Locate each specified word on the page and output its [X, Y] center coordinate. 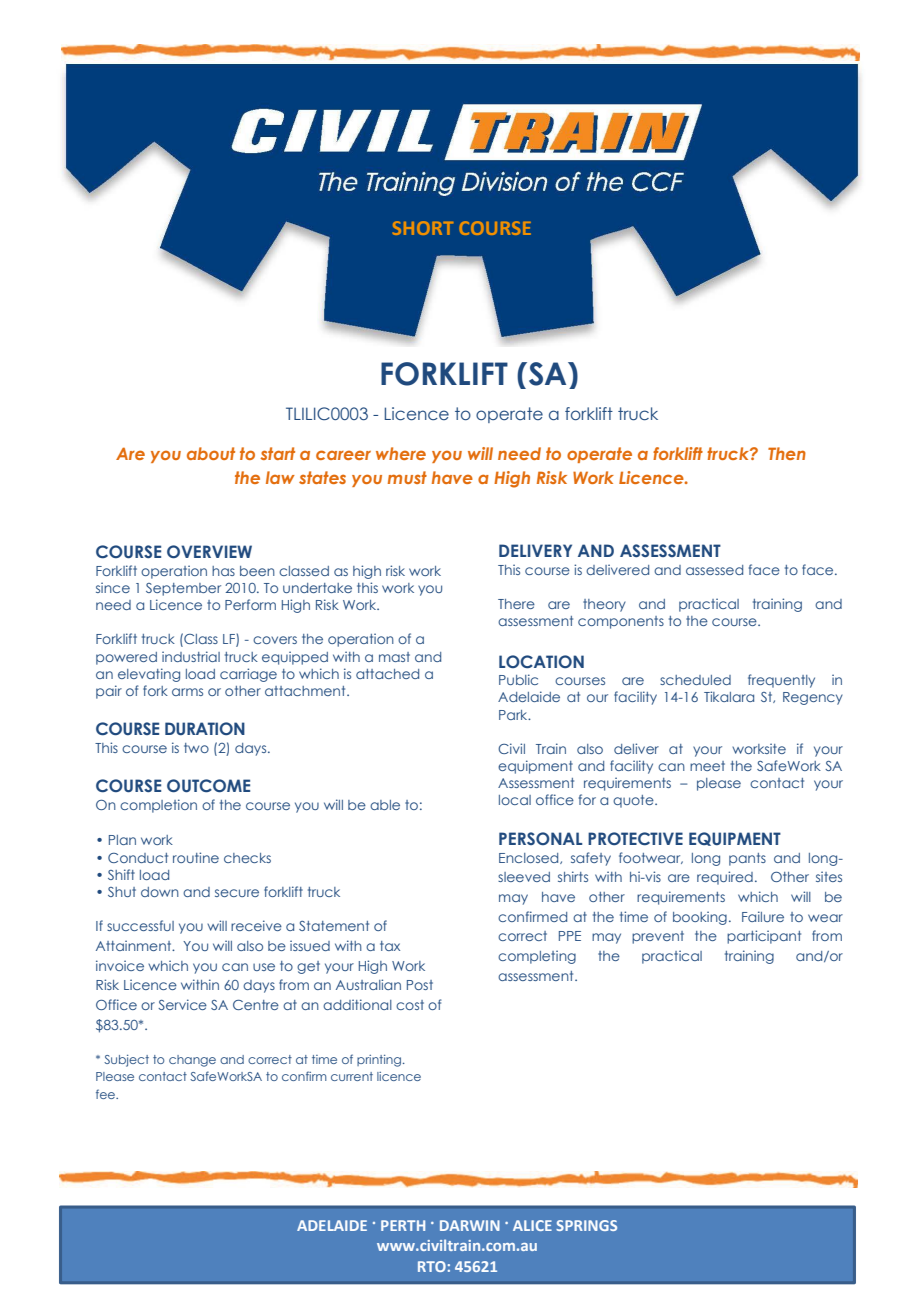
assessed [714, 570]
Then [787, 453]
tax [390, 946]
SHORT [423, 228]
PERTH [403, 1225]
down [160, 892]
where [401, 453]
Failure [763, 916]
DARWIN [470, 1225]
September [183, 589]
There [516, 604]
